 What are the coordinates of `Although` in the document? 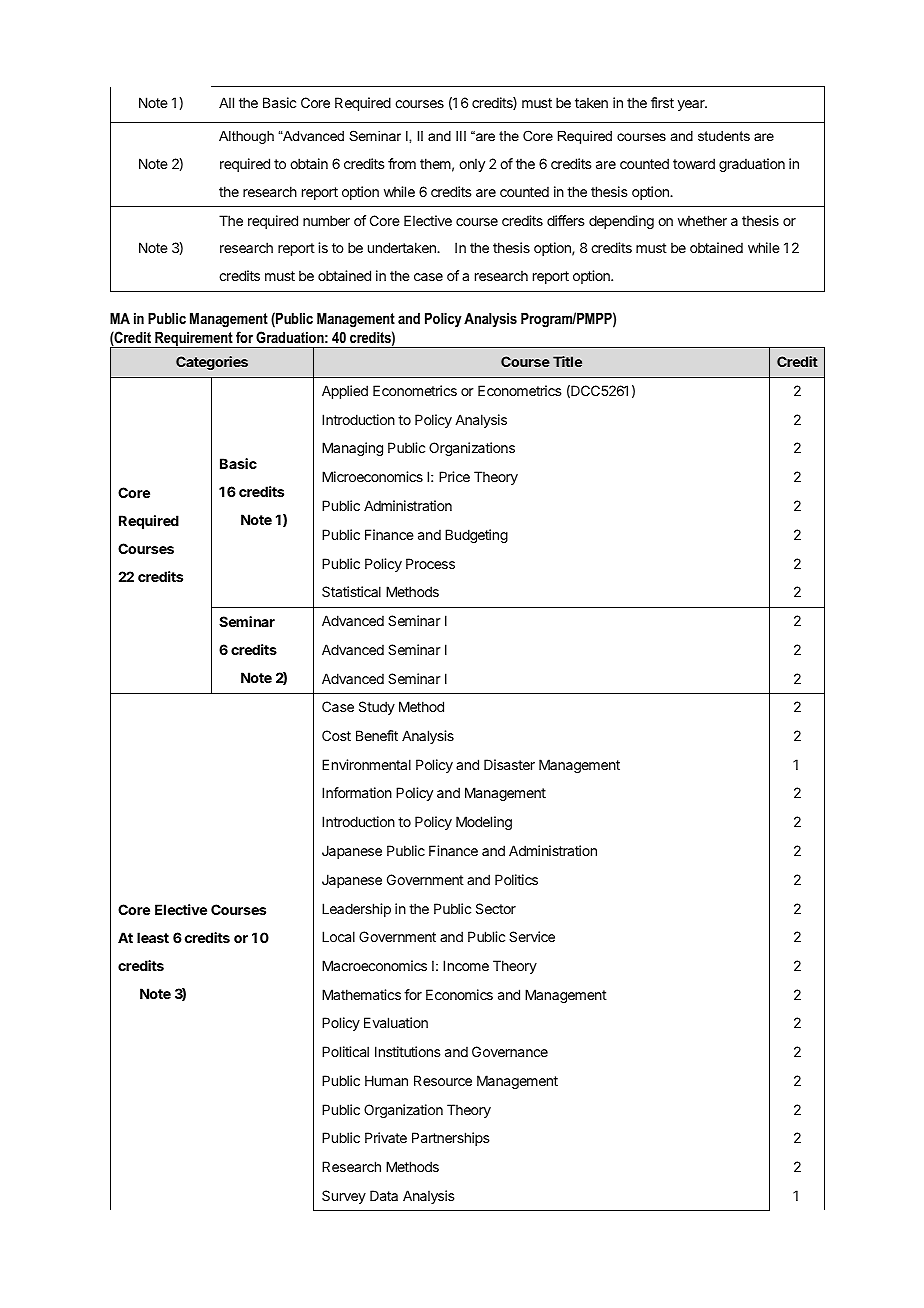 It's located at (246, 137).
